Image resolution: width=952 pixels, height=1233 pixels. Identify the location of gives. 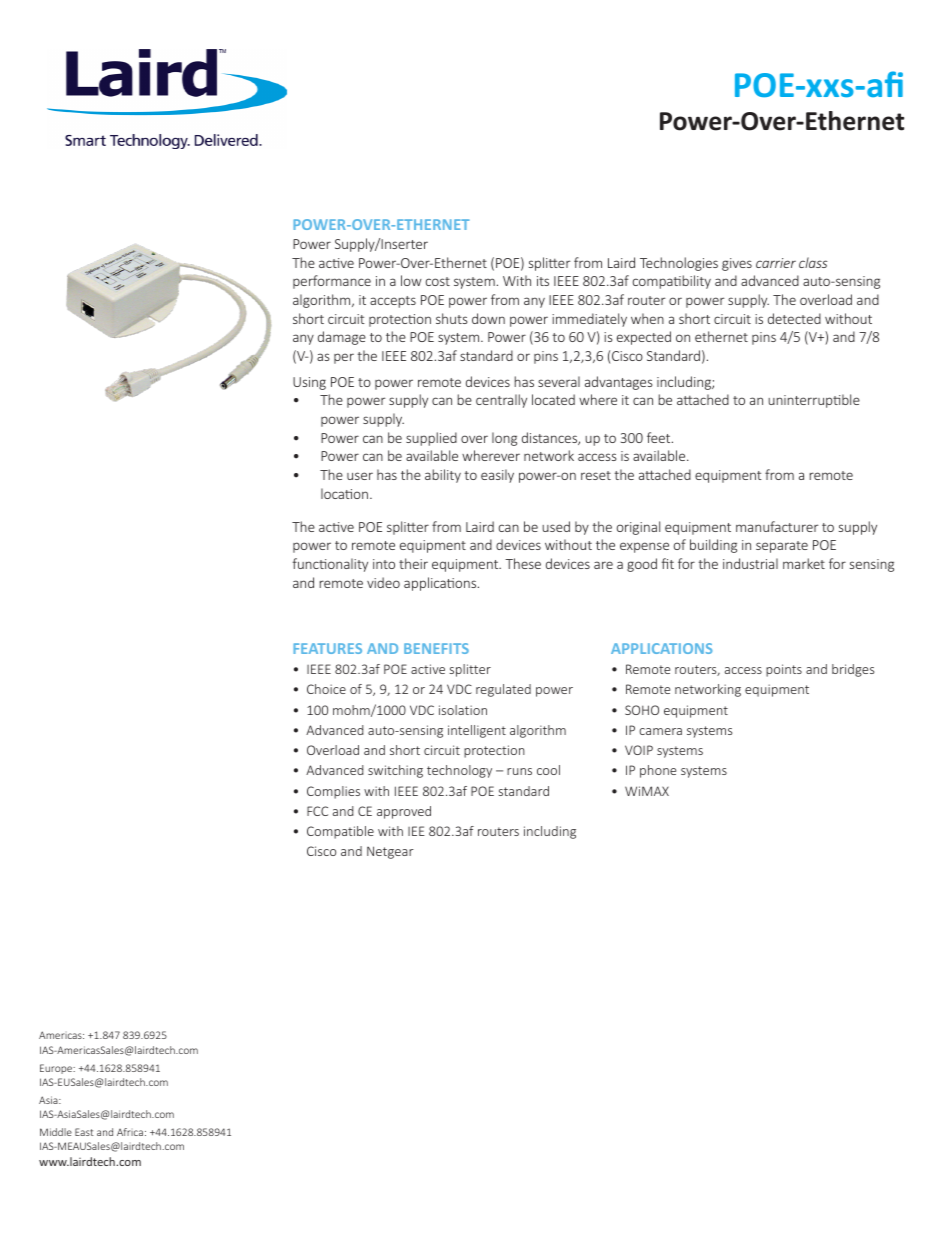
(737, 264).
